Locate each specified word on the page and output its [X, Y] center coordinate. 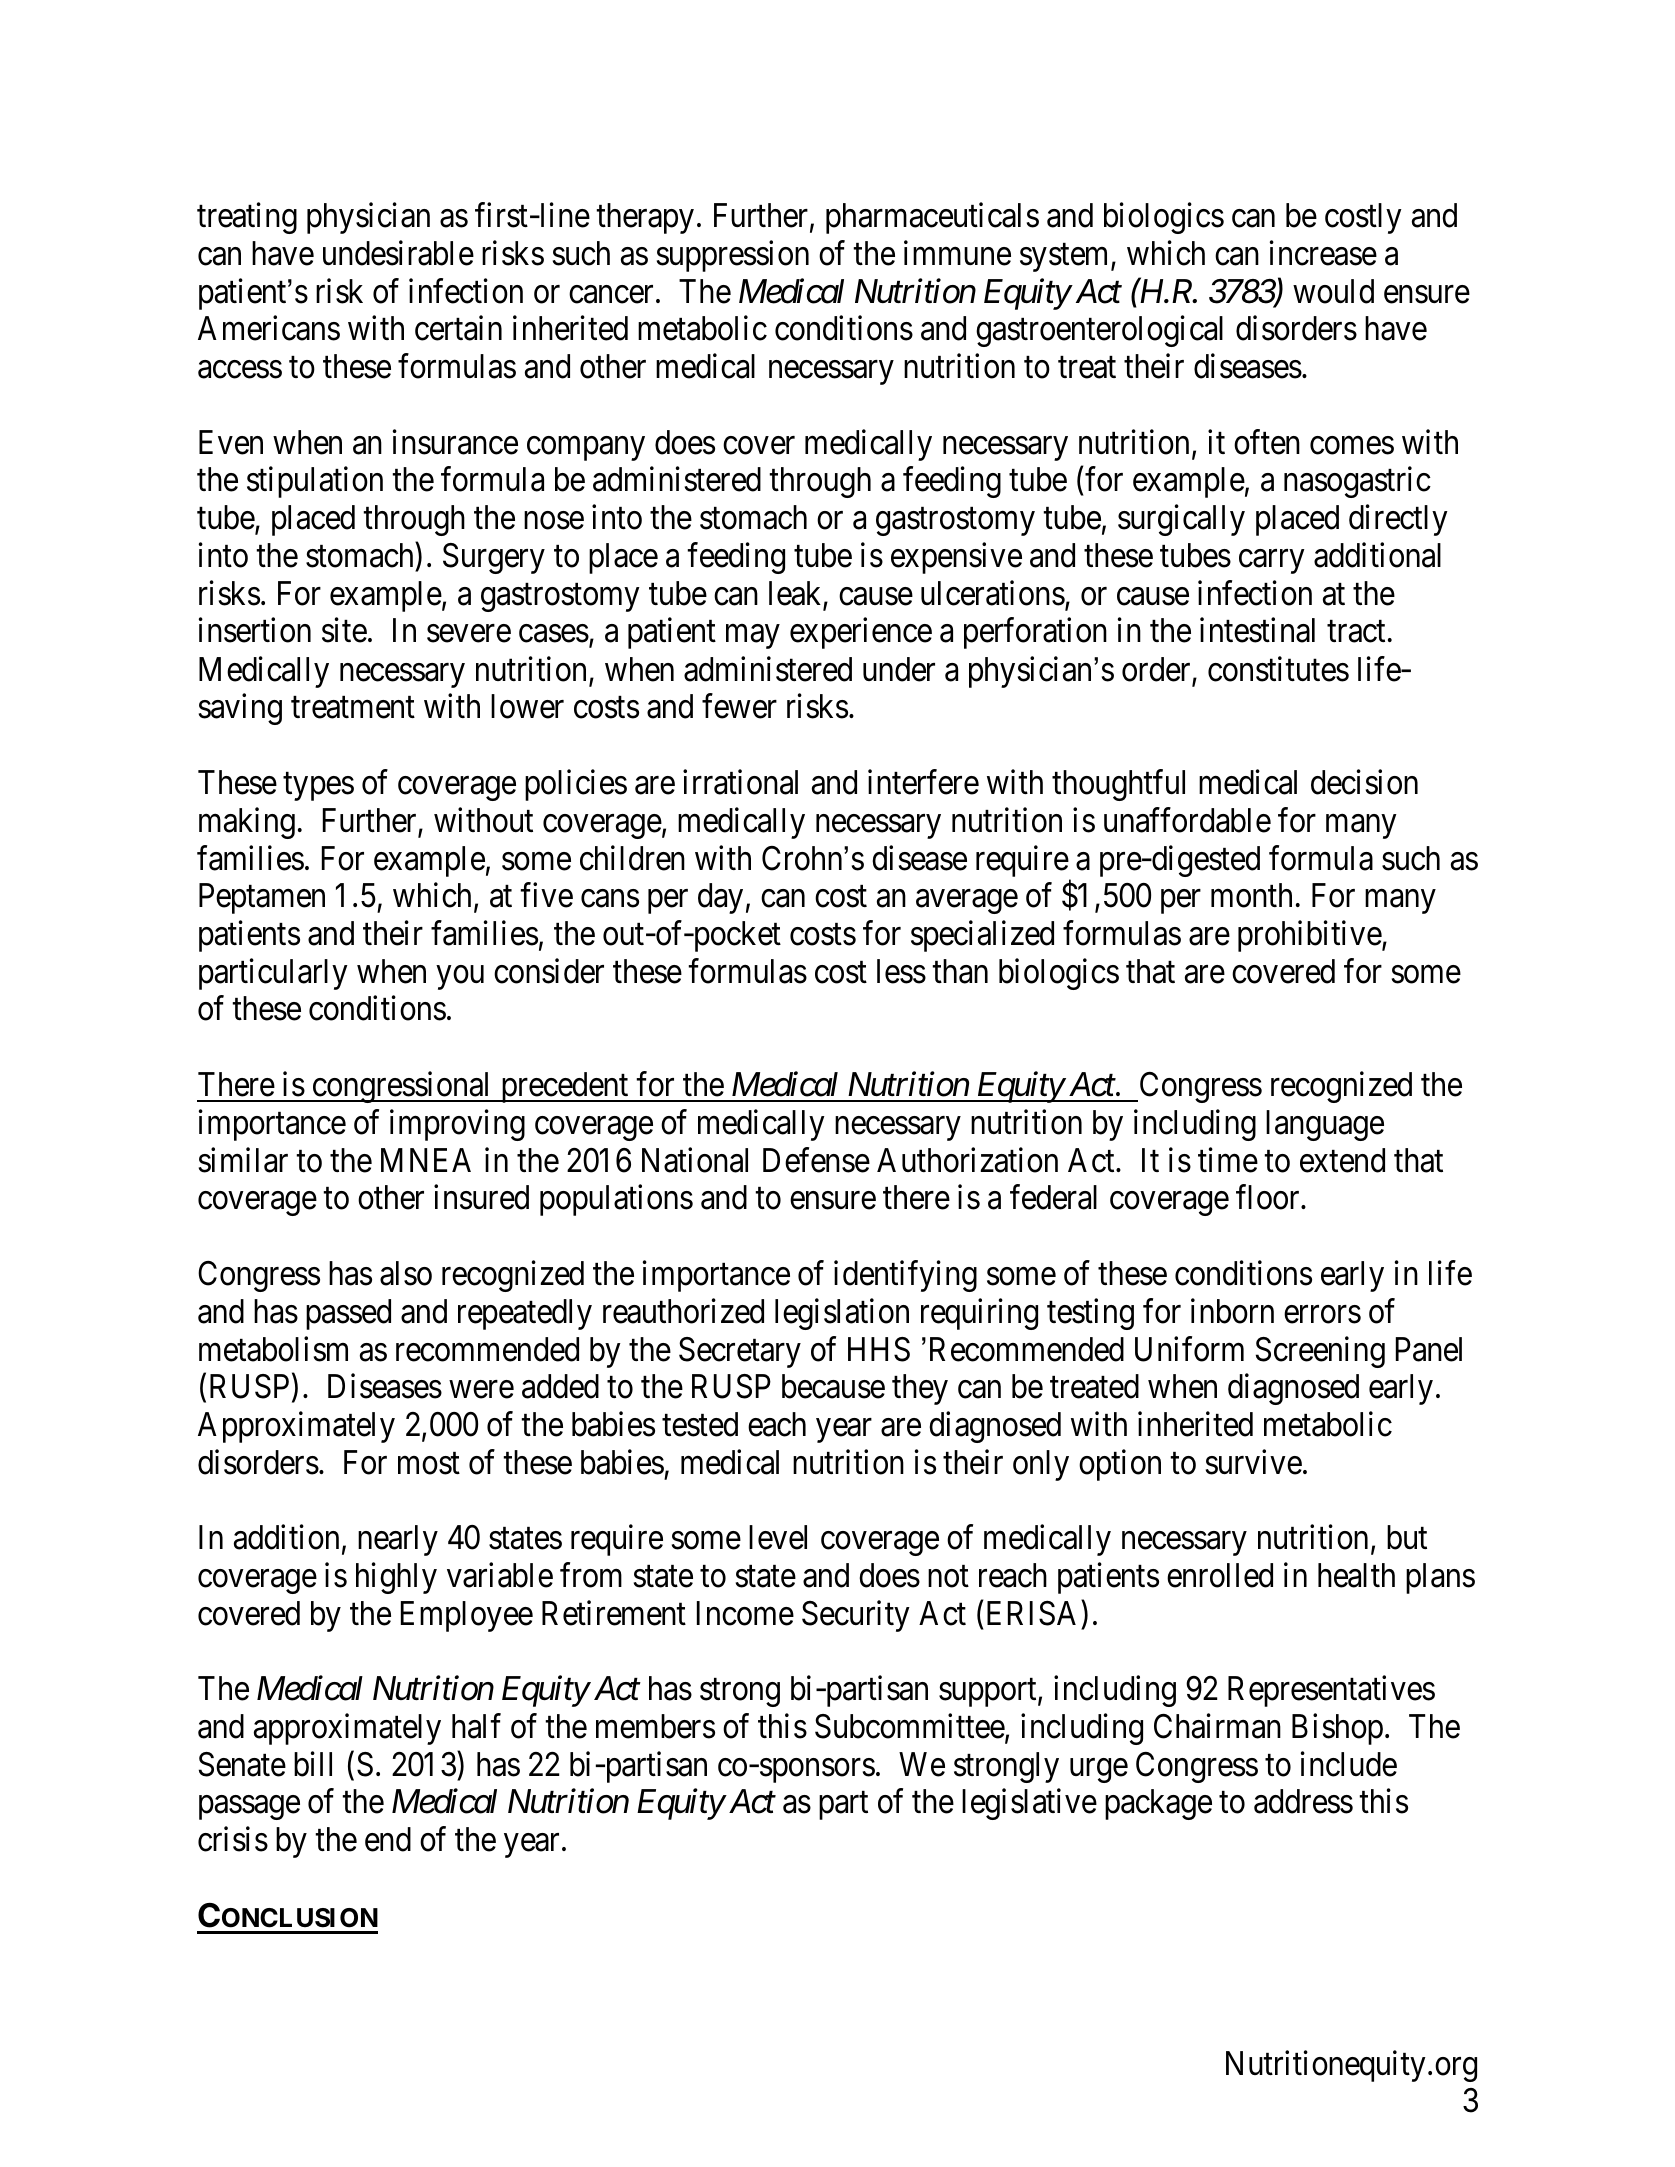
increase [1323, 253]
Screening [1320, 1352]
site [344, 630]
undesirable [398, 253]
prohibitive [1310, 936]
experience [861, 633]
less [901, 971]
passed [348, 1314]
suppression [733, 256]
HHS [879, 1349]
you [460, 978]
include [1349, 1764]
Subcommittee [910, 1726]
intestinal [1257, 630]
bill [313, 1764]
